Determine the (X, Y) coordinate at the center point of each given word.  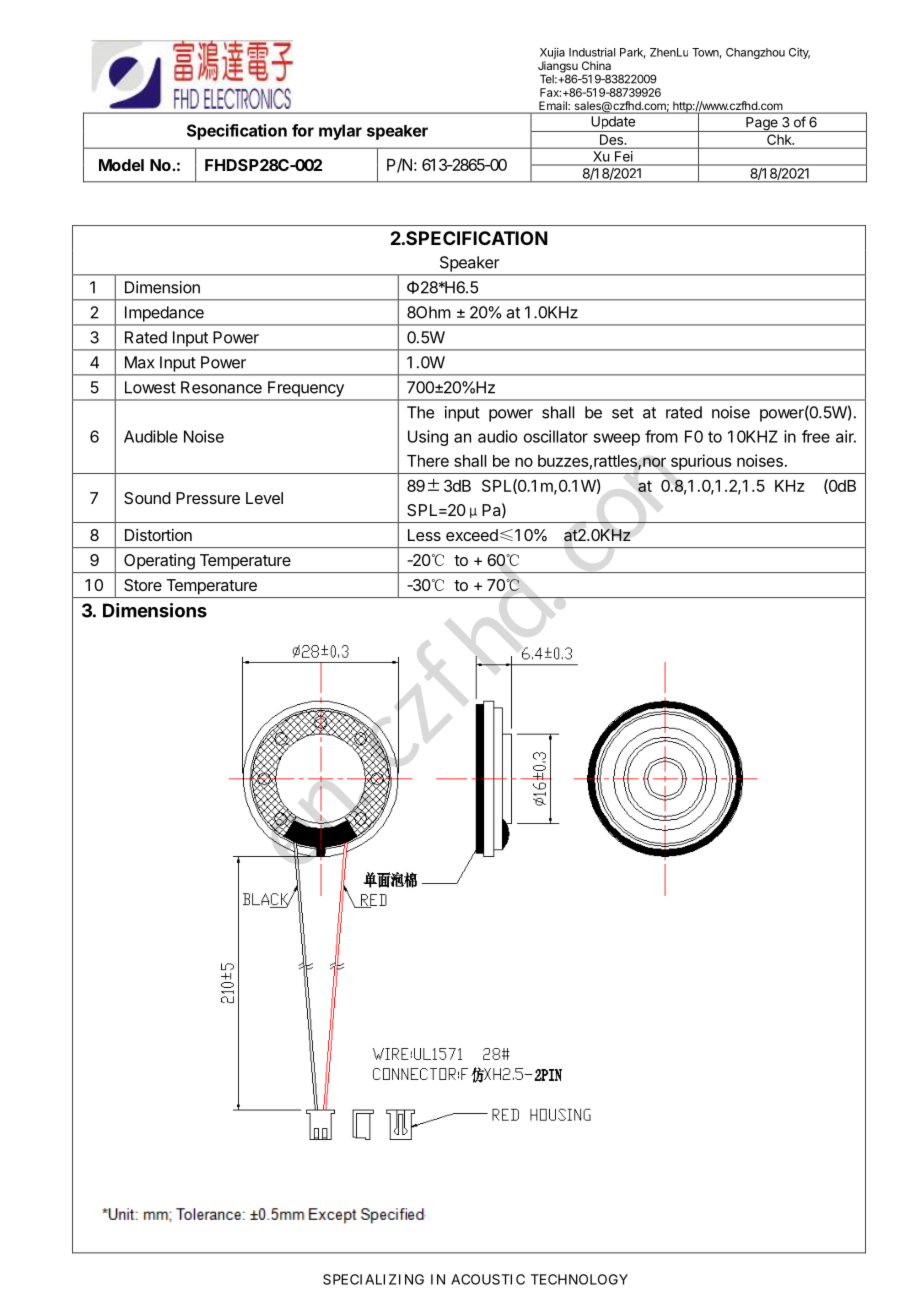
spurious (701, 462)
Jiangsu (558, 68)
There (428, 461)
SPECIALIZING (373, 1279)
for (303, 130)
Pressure (208, 498)
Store (143, 585)
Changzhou (755, 53)
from (661, 436)
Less (424, 535)
